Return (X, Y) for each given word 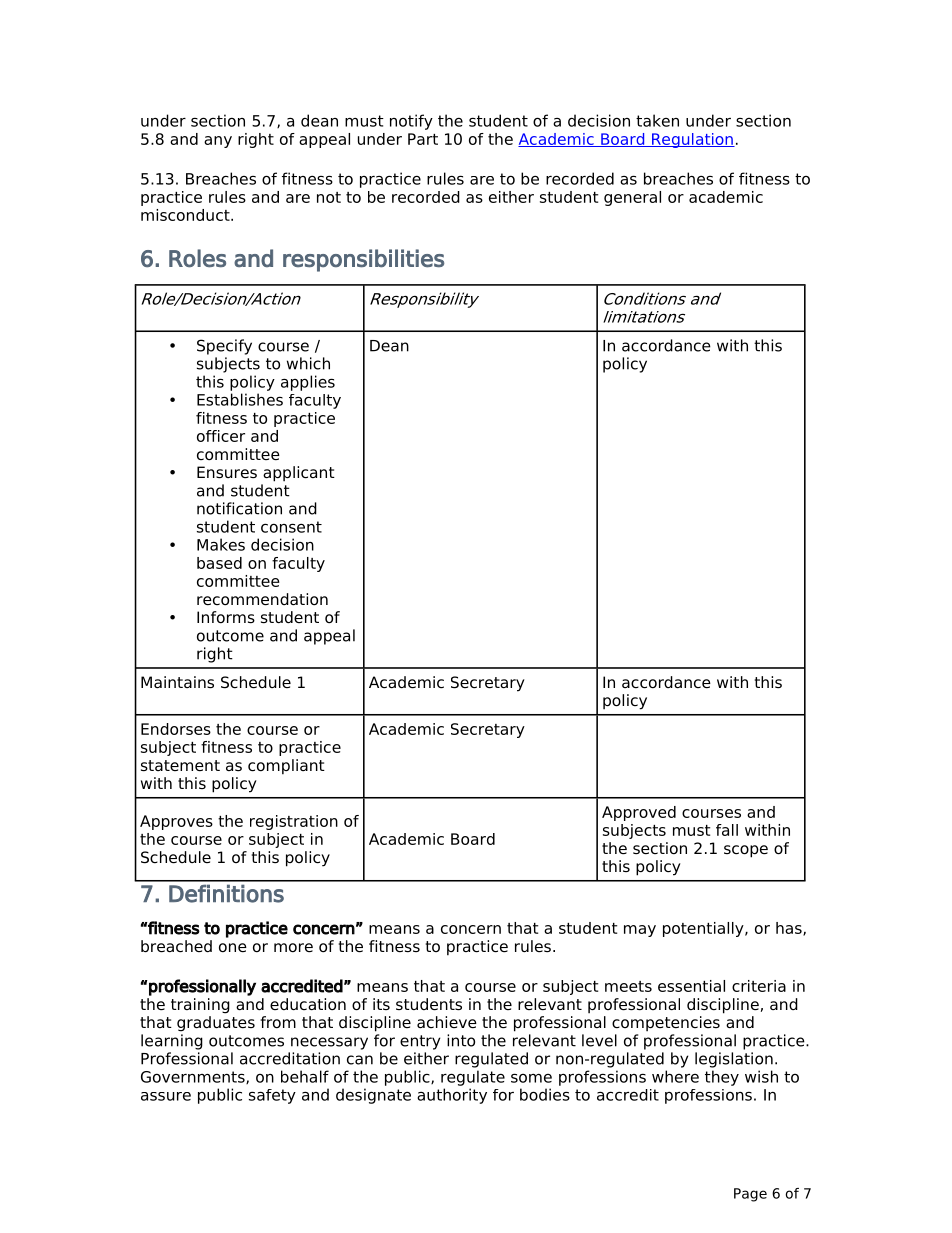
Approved (639, 813)
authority (452, 1096)
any (218, 142)
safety (272, 1096)
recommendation (262, 599)
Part (423, 139)
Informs (226, 617)
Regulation (692, 140)
